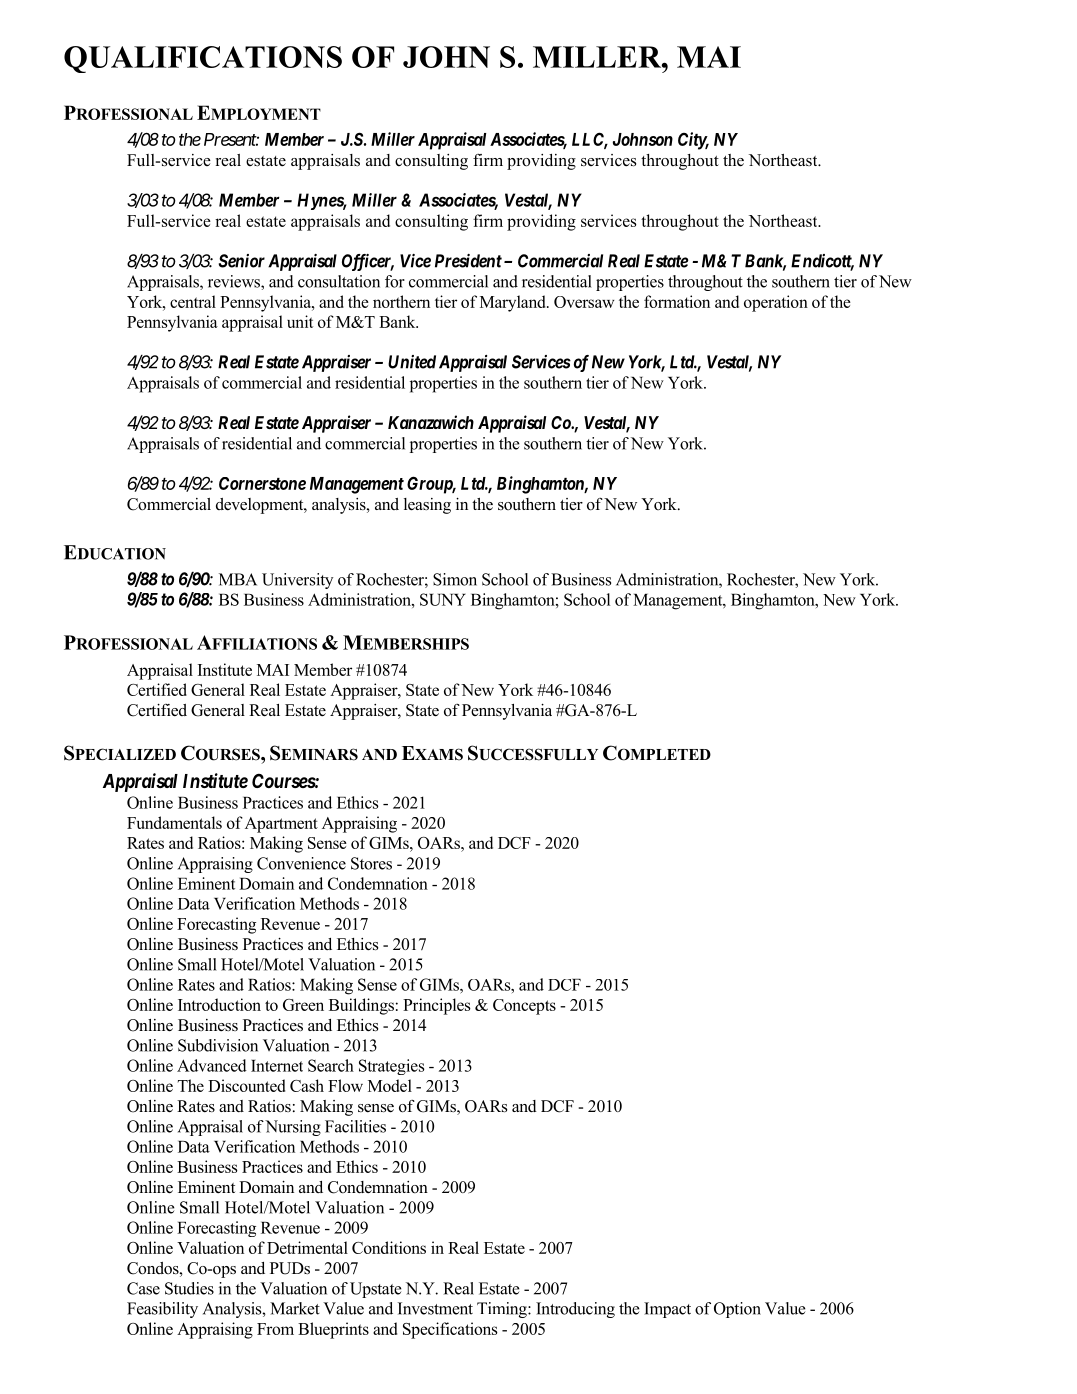  I want to click on Impact, so click(667, 1310).
